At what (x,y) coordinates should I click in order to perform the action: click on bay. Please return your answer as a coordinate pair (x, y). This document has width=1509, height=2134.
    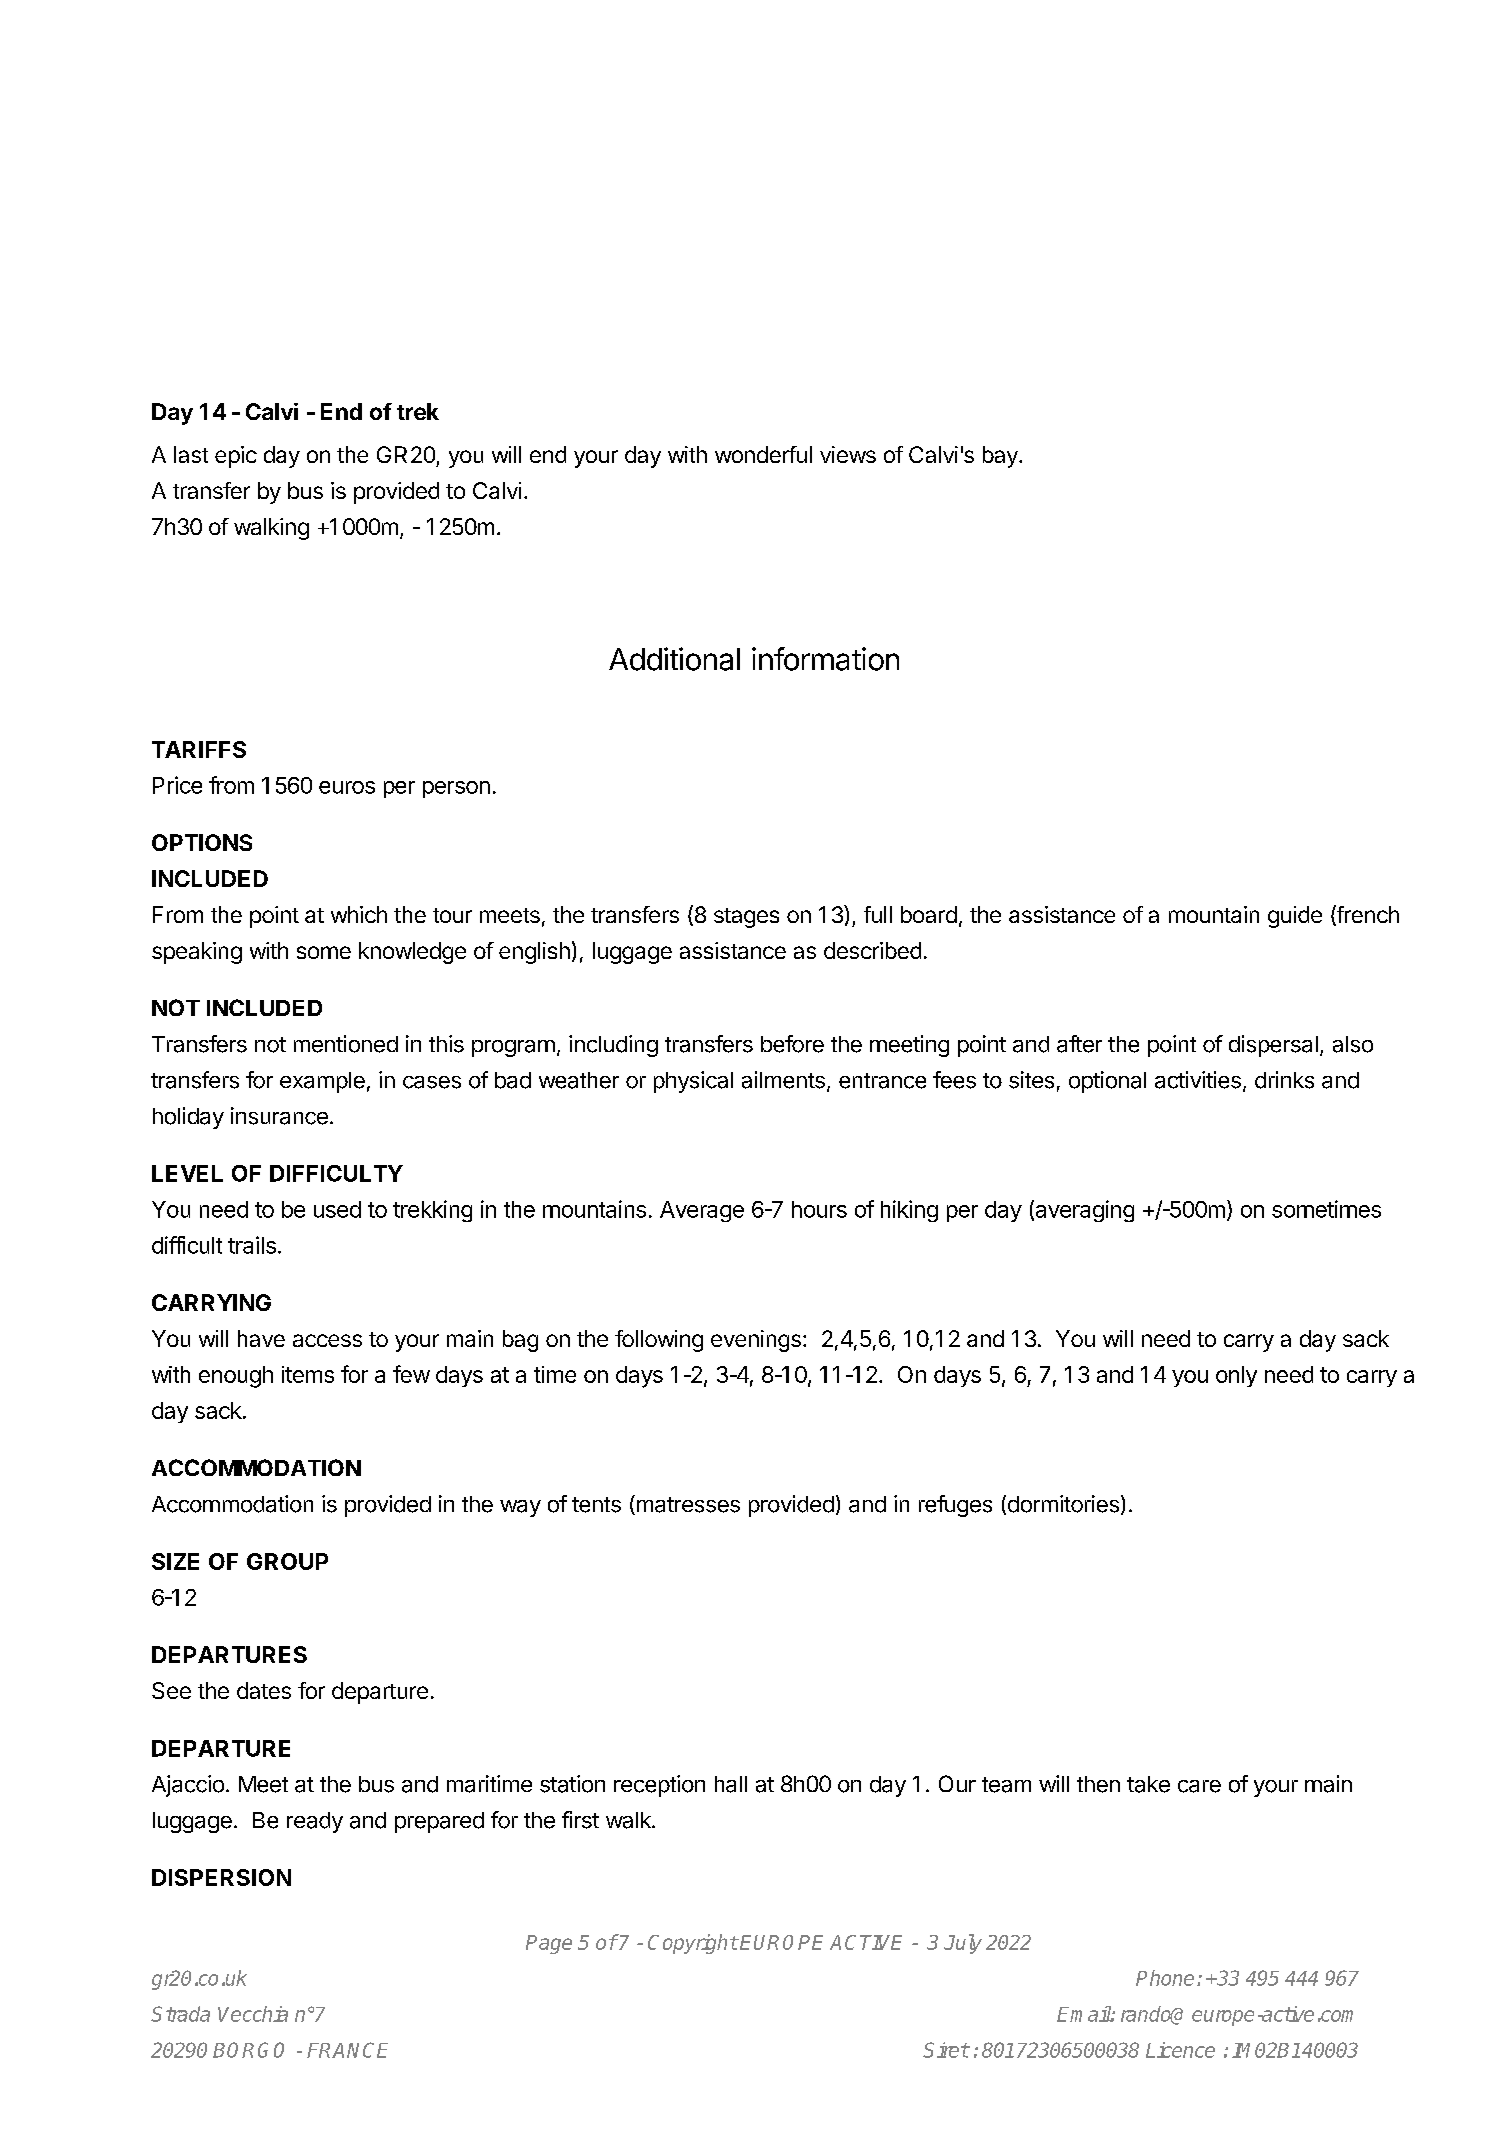
    Looking at the image, I should click on (1001, 457).
